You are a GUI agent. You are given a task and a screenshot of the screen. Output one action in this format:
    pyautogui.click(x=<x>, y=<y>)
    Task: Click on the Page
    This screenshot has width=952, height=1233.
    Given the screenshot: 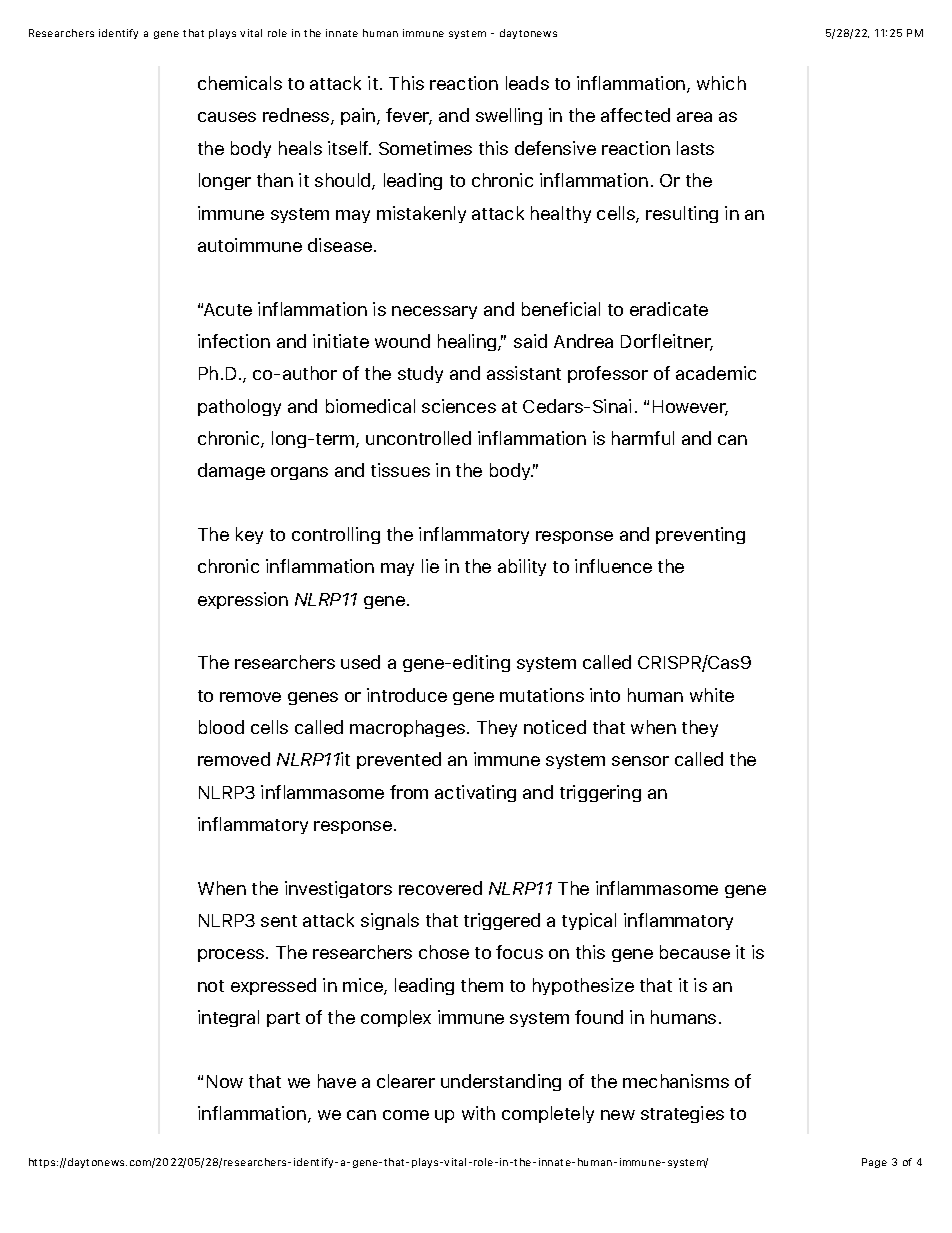 What is the action you would take?
    pyautogui.click(x=874, y=1163)
